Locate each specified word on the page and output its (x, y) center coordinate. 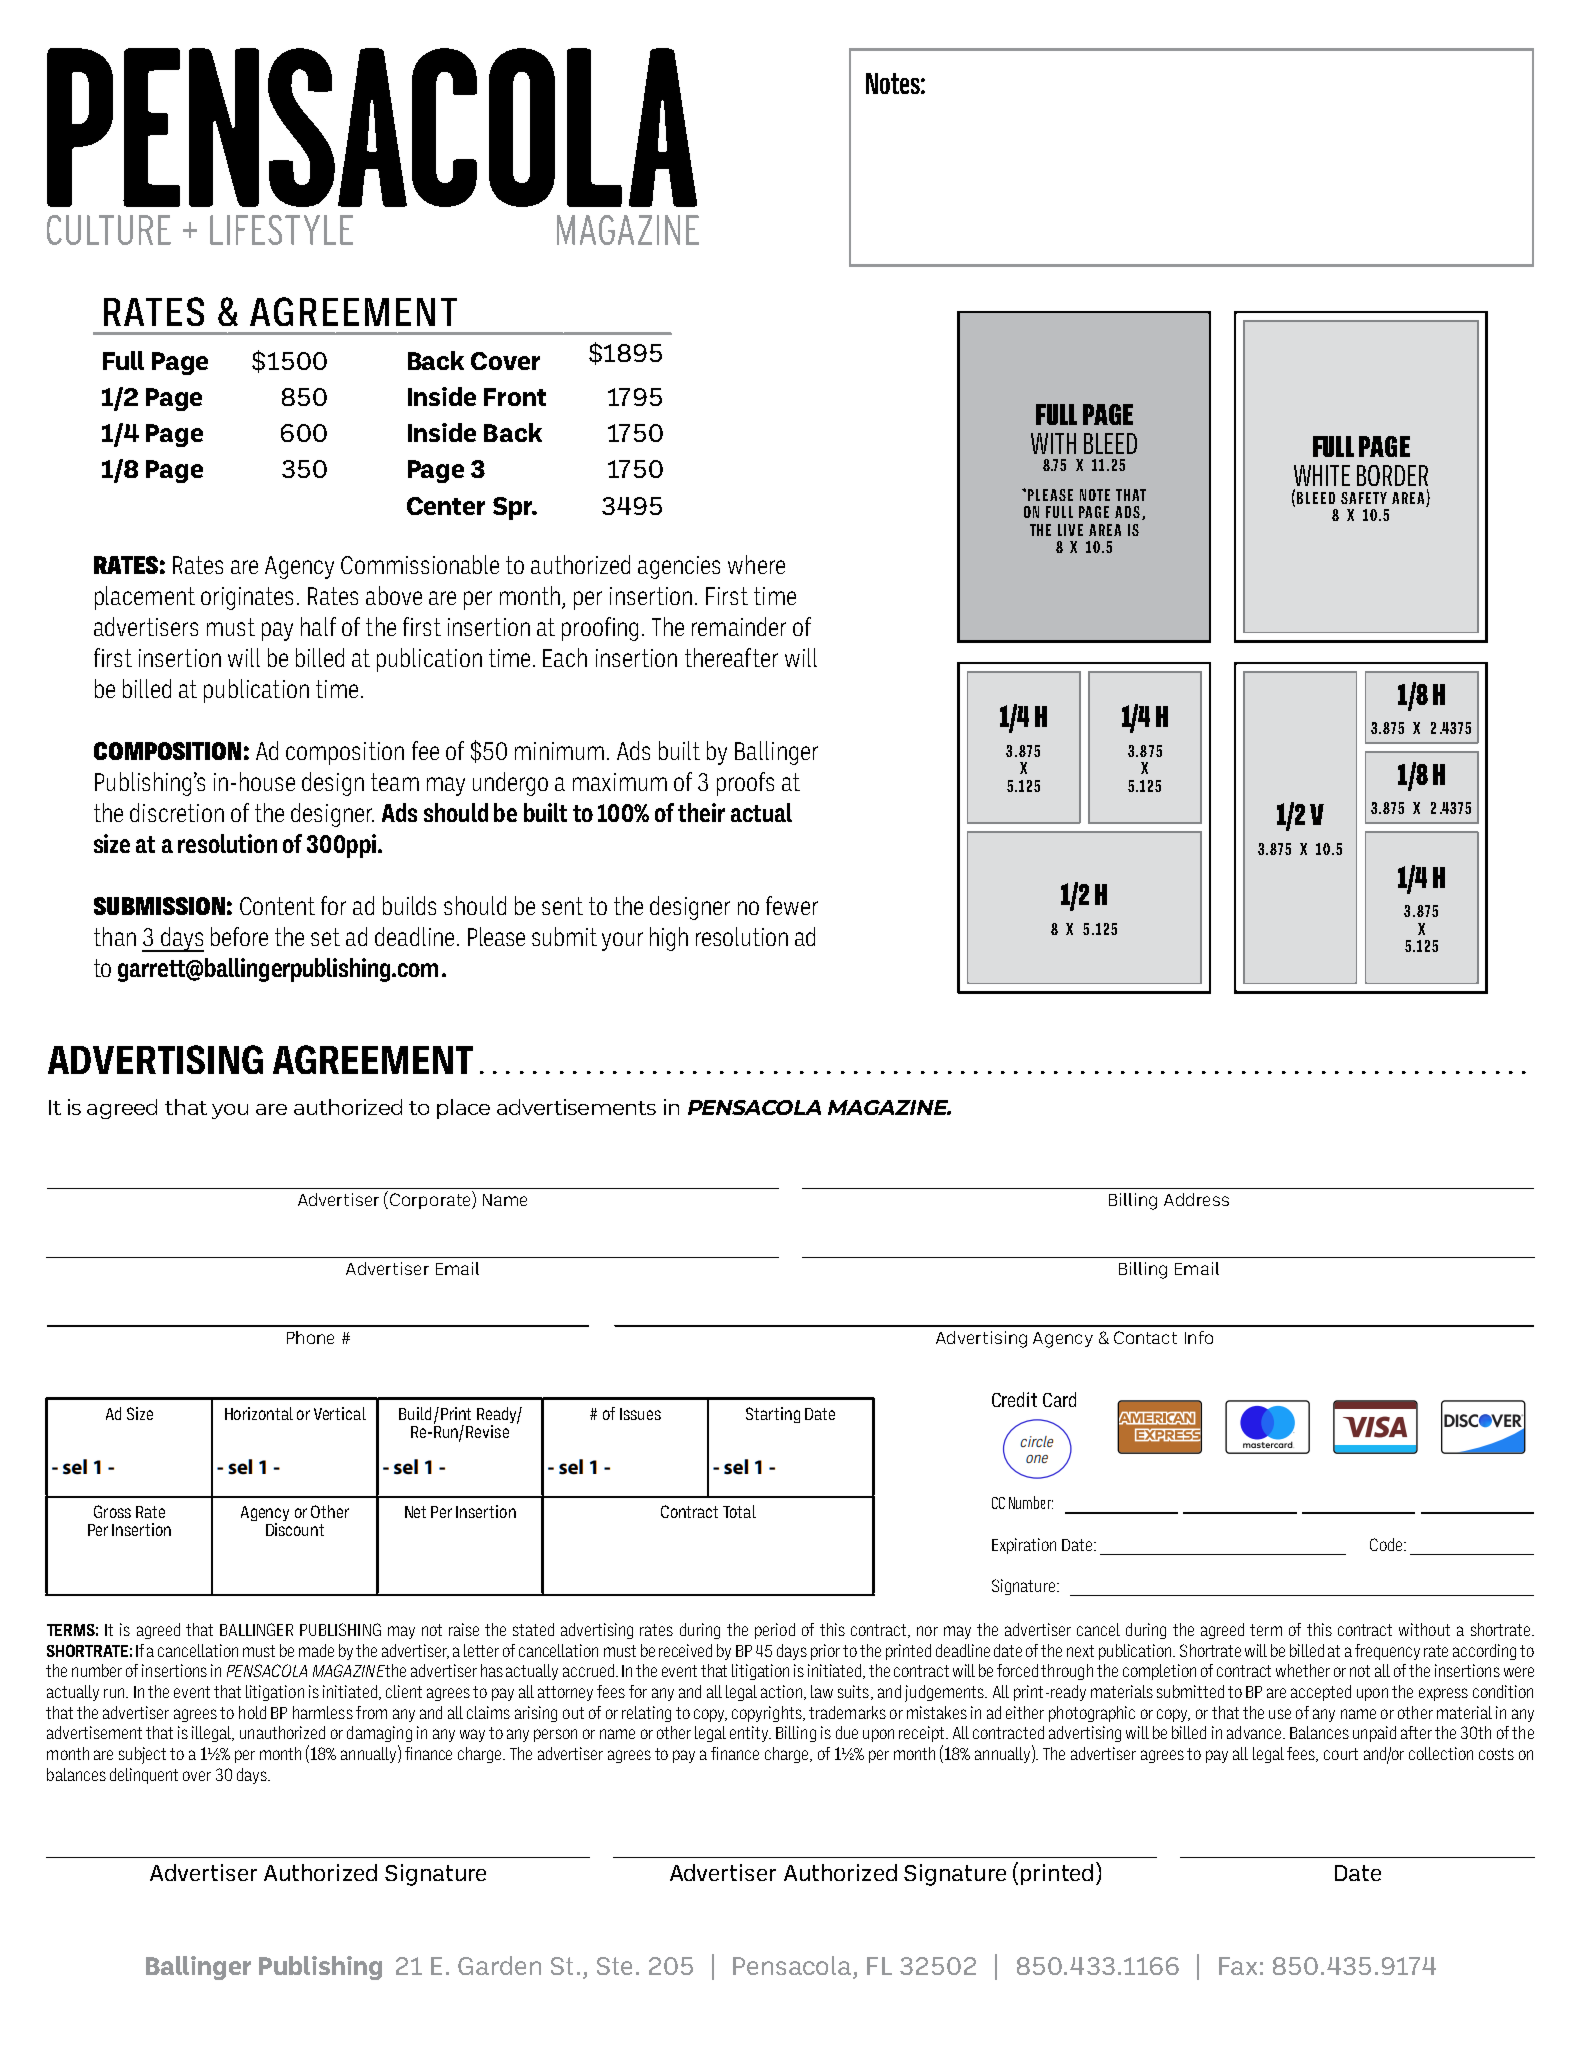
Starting (773, 1415)
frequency (1387, 1652)
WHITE (1322, 475)
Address (1196, 1199)
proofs (745, 784)
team (395, 782)
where (756, 564)
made (316, 1650)
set (325, 937)
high (669, 939)
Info (1199, 1337)
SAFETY (1364, 498)
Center (446, 506)
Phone (310, 1337)
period (775, 1631)
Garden (499, 1965)
